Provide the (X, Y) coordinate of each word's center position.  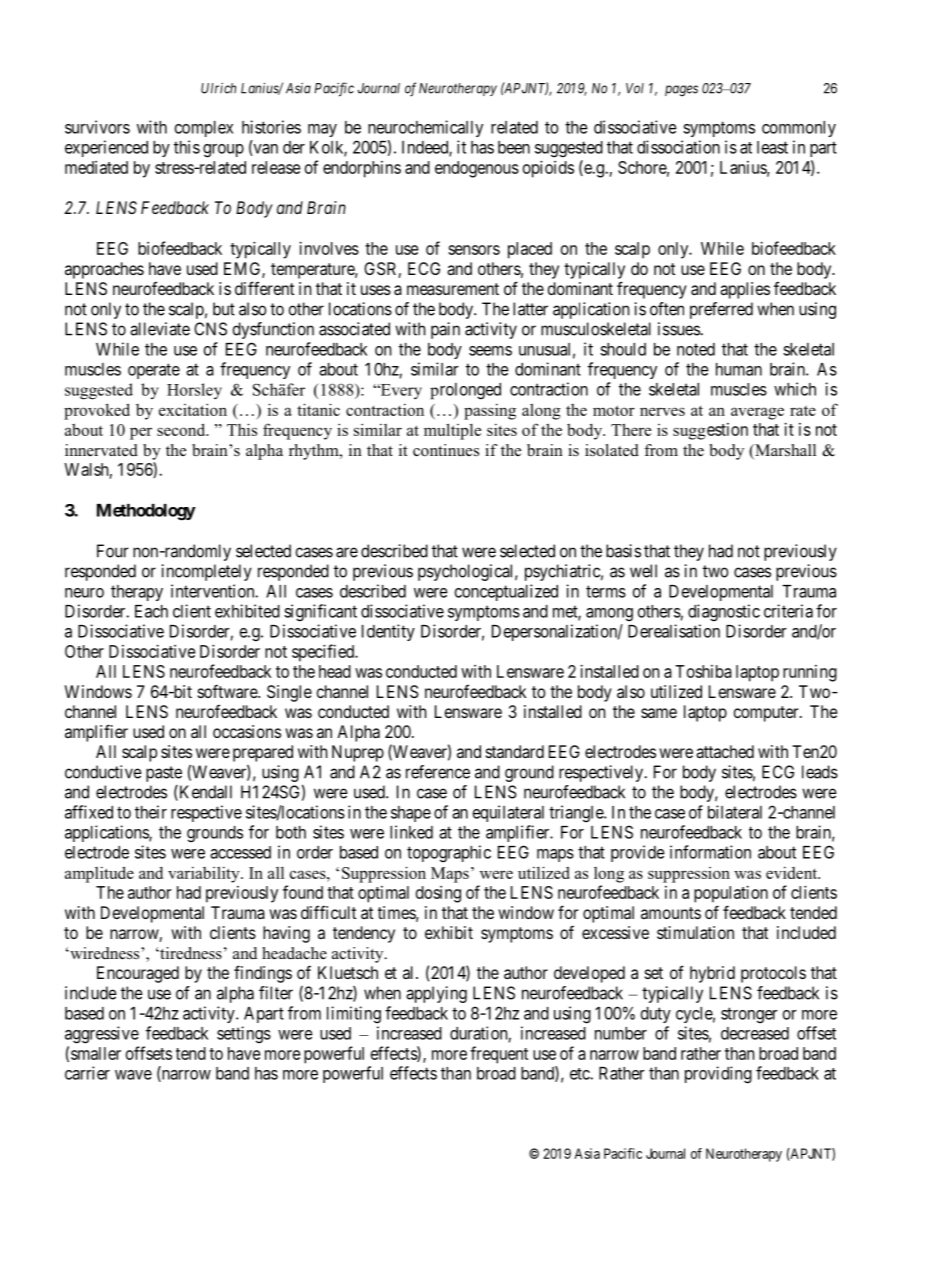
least (772, 147)
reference (438, 772)
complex (204, 129)
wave (133, 1075)
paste (164, 774)
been (514, 147)
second (182, 429)
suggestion (710, 431)
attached (725, 751)
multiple (452, 431)
